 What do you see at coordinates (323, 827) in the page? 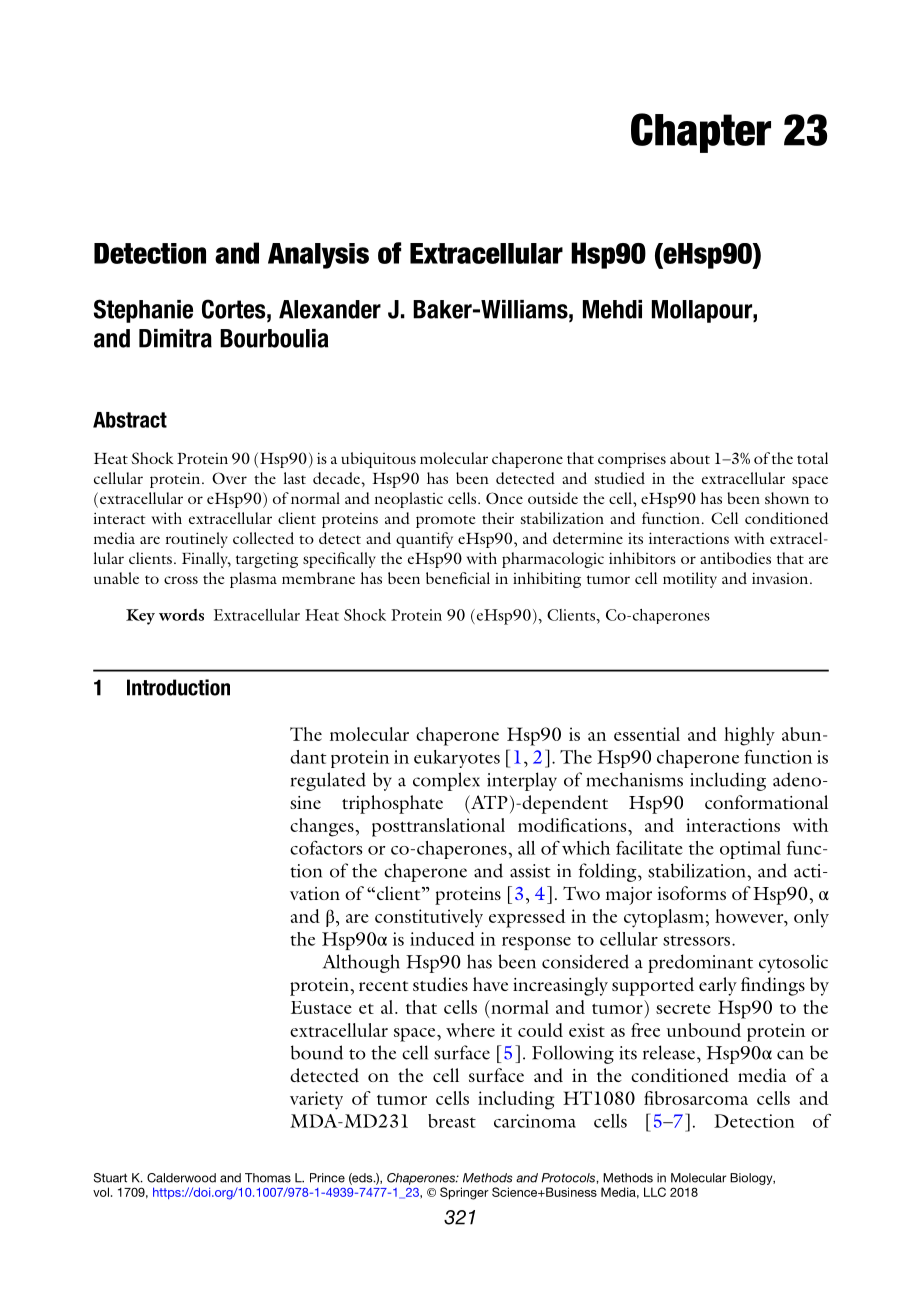
I see `changes` at bounding box center [323, 827].
